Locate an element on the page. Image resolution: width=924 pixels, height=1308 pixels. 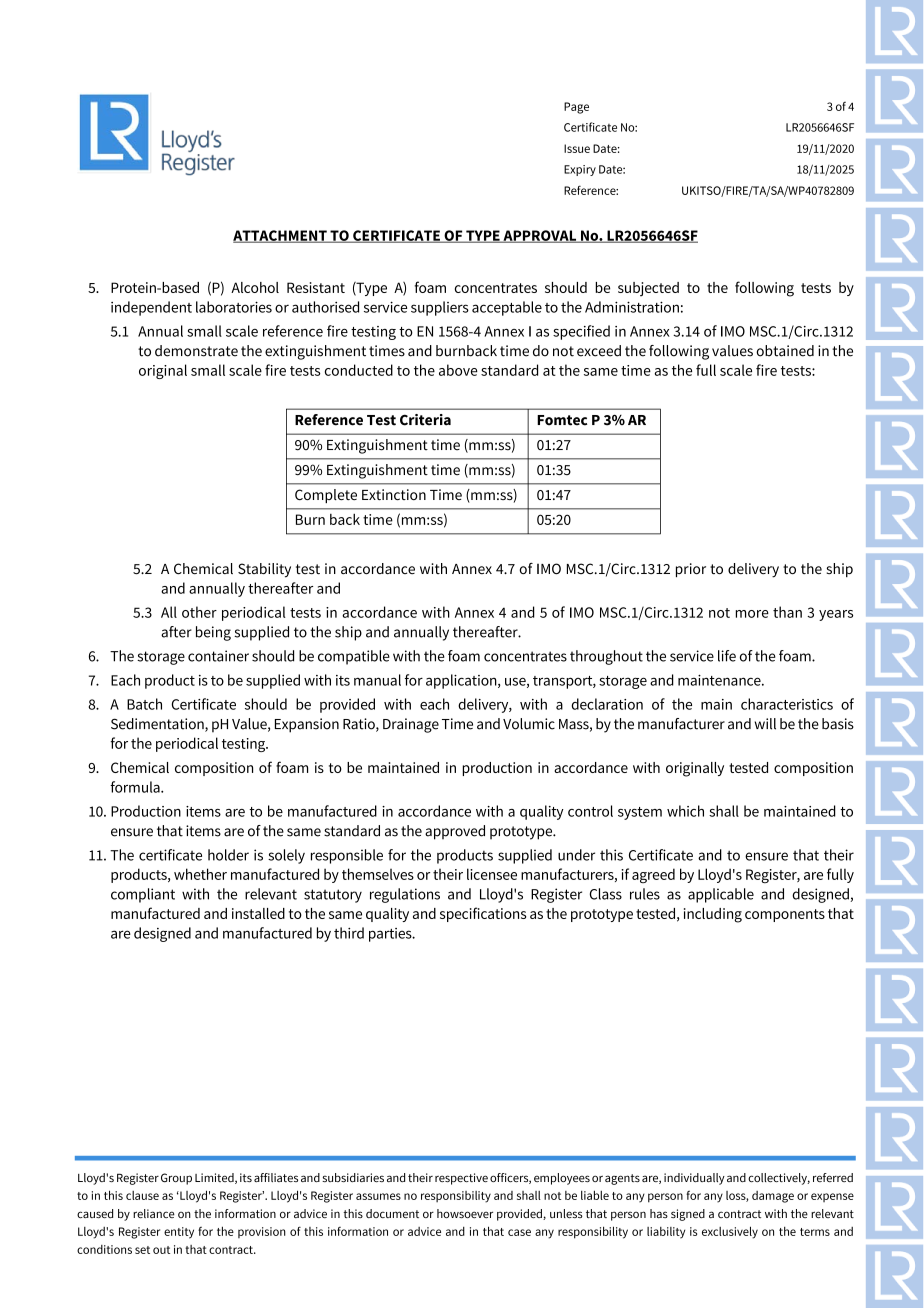
specifications is located at coordinates (483, 914).
